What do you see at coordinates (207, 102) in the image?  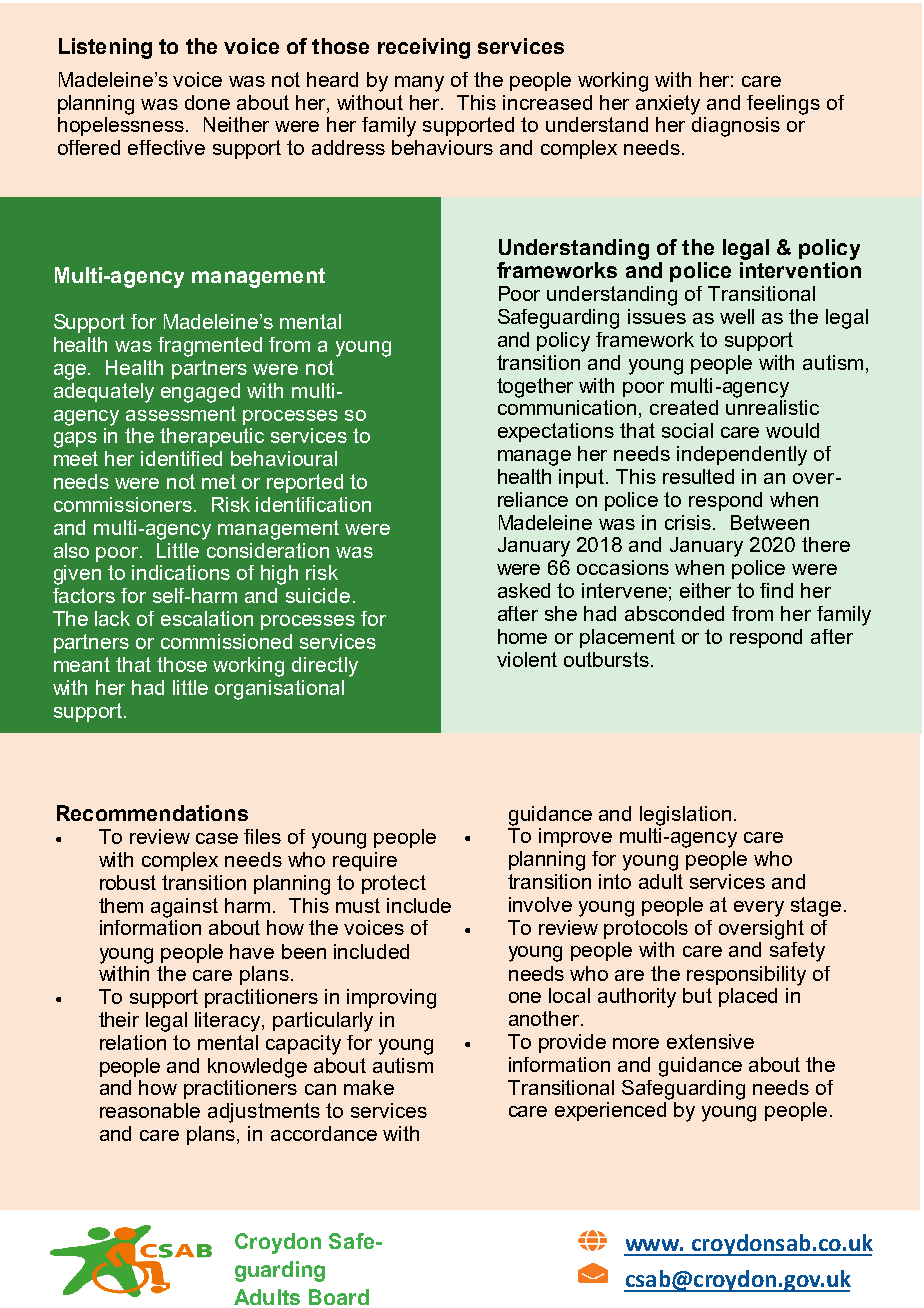 I see `done` at bounding box center [207, 102].
